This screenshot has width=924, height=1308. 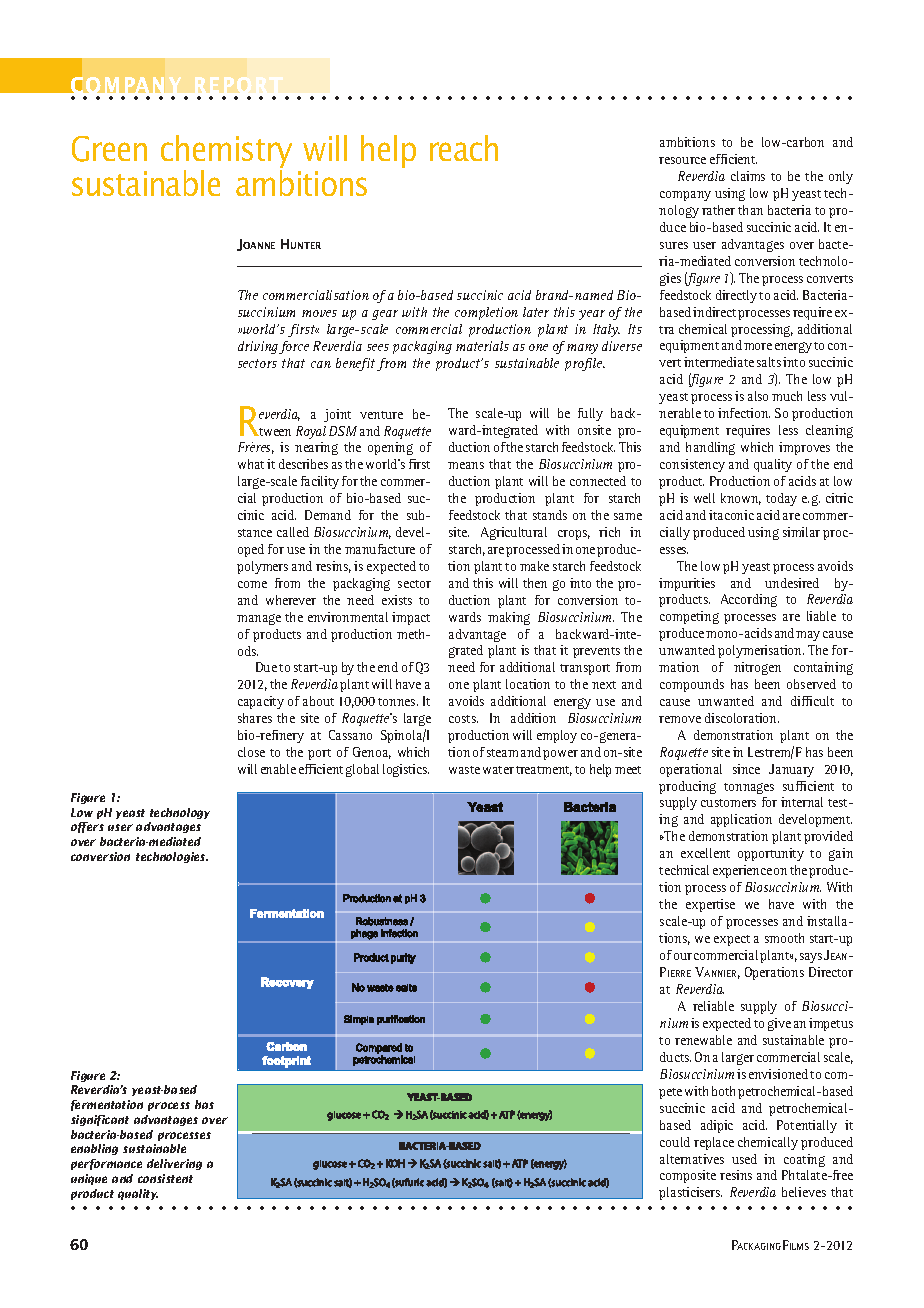 What do you see at coordinates (757, 668) in the screenshot?
I see `nitrogen` at bounding box center [757, 668].
